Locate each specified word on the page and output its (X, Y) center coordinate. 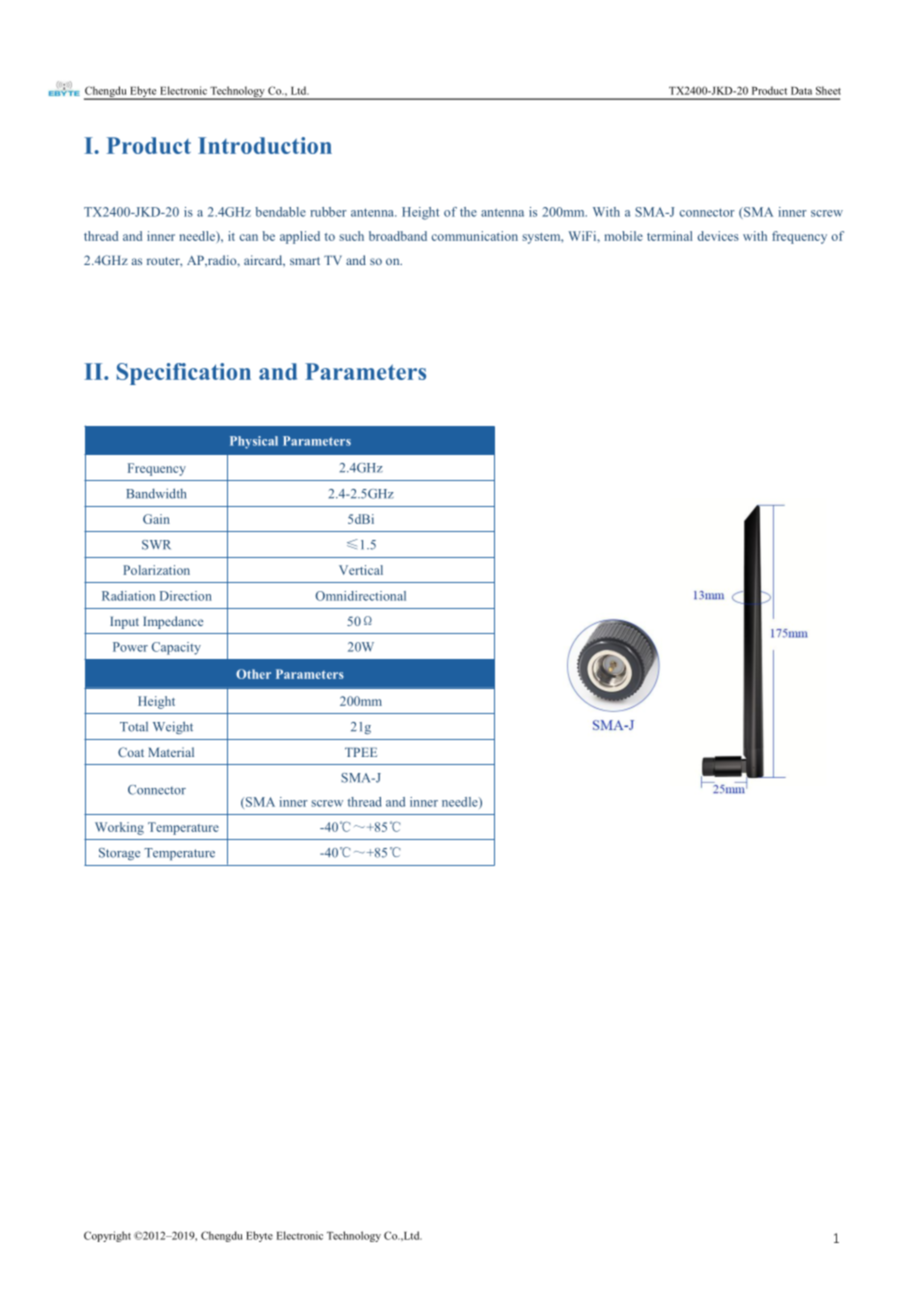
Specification (184, 374)
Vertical (361, 570)
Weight (173, 727)
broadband (398, 236)
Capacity (176, 648)
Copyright (107, 1236)
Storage (119, 854)
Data (801, 91)
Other (253, 674)
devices (718, 236)
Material (171, 752)
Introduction (265, 145)
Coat (131, 752)
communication (475, 236)
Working (119, 828)
